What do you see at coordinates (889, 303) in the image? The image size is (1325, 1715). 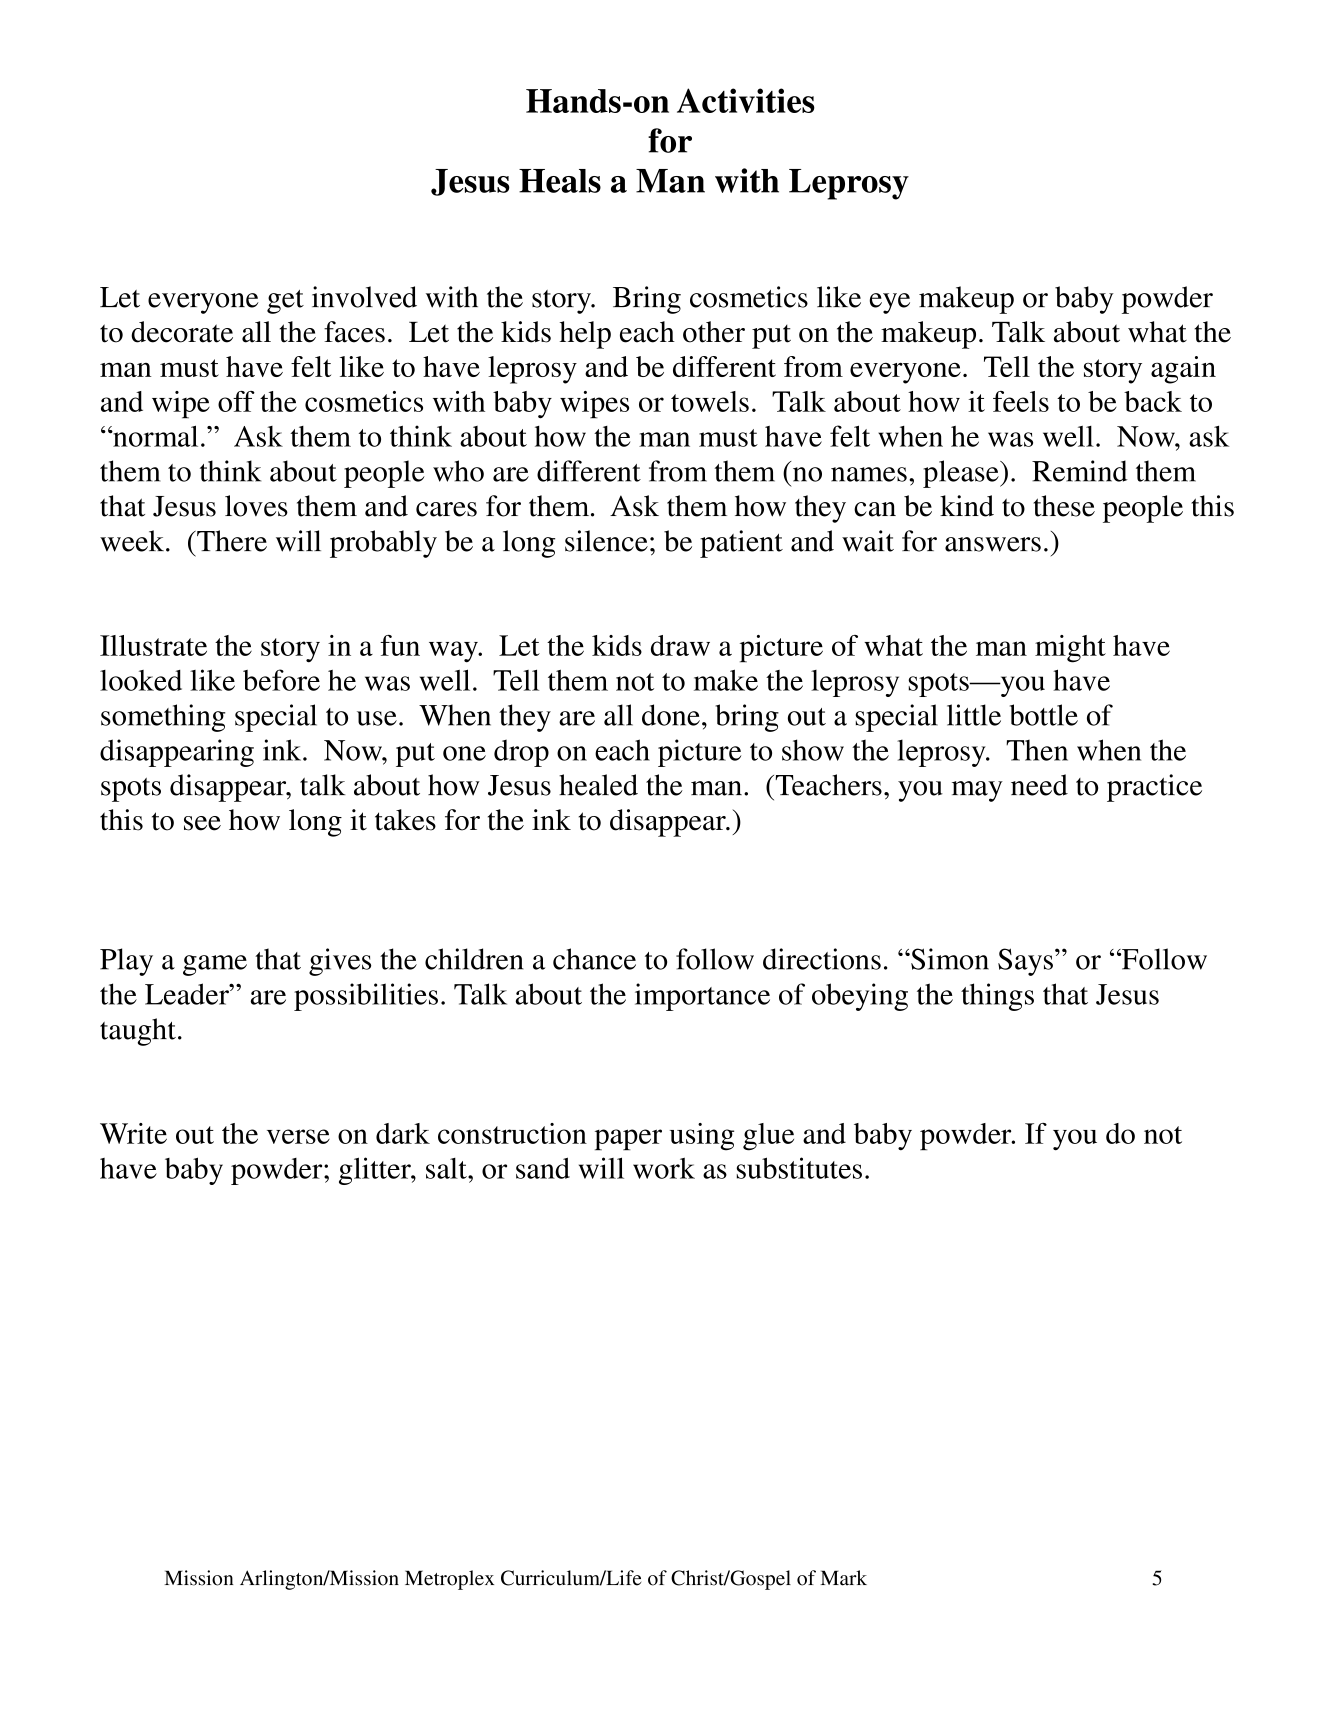 I see `eye` at bounding box center [889, 303].
